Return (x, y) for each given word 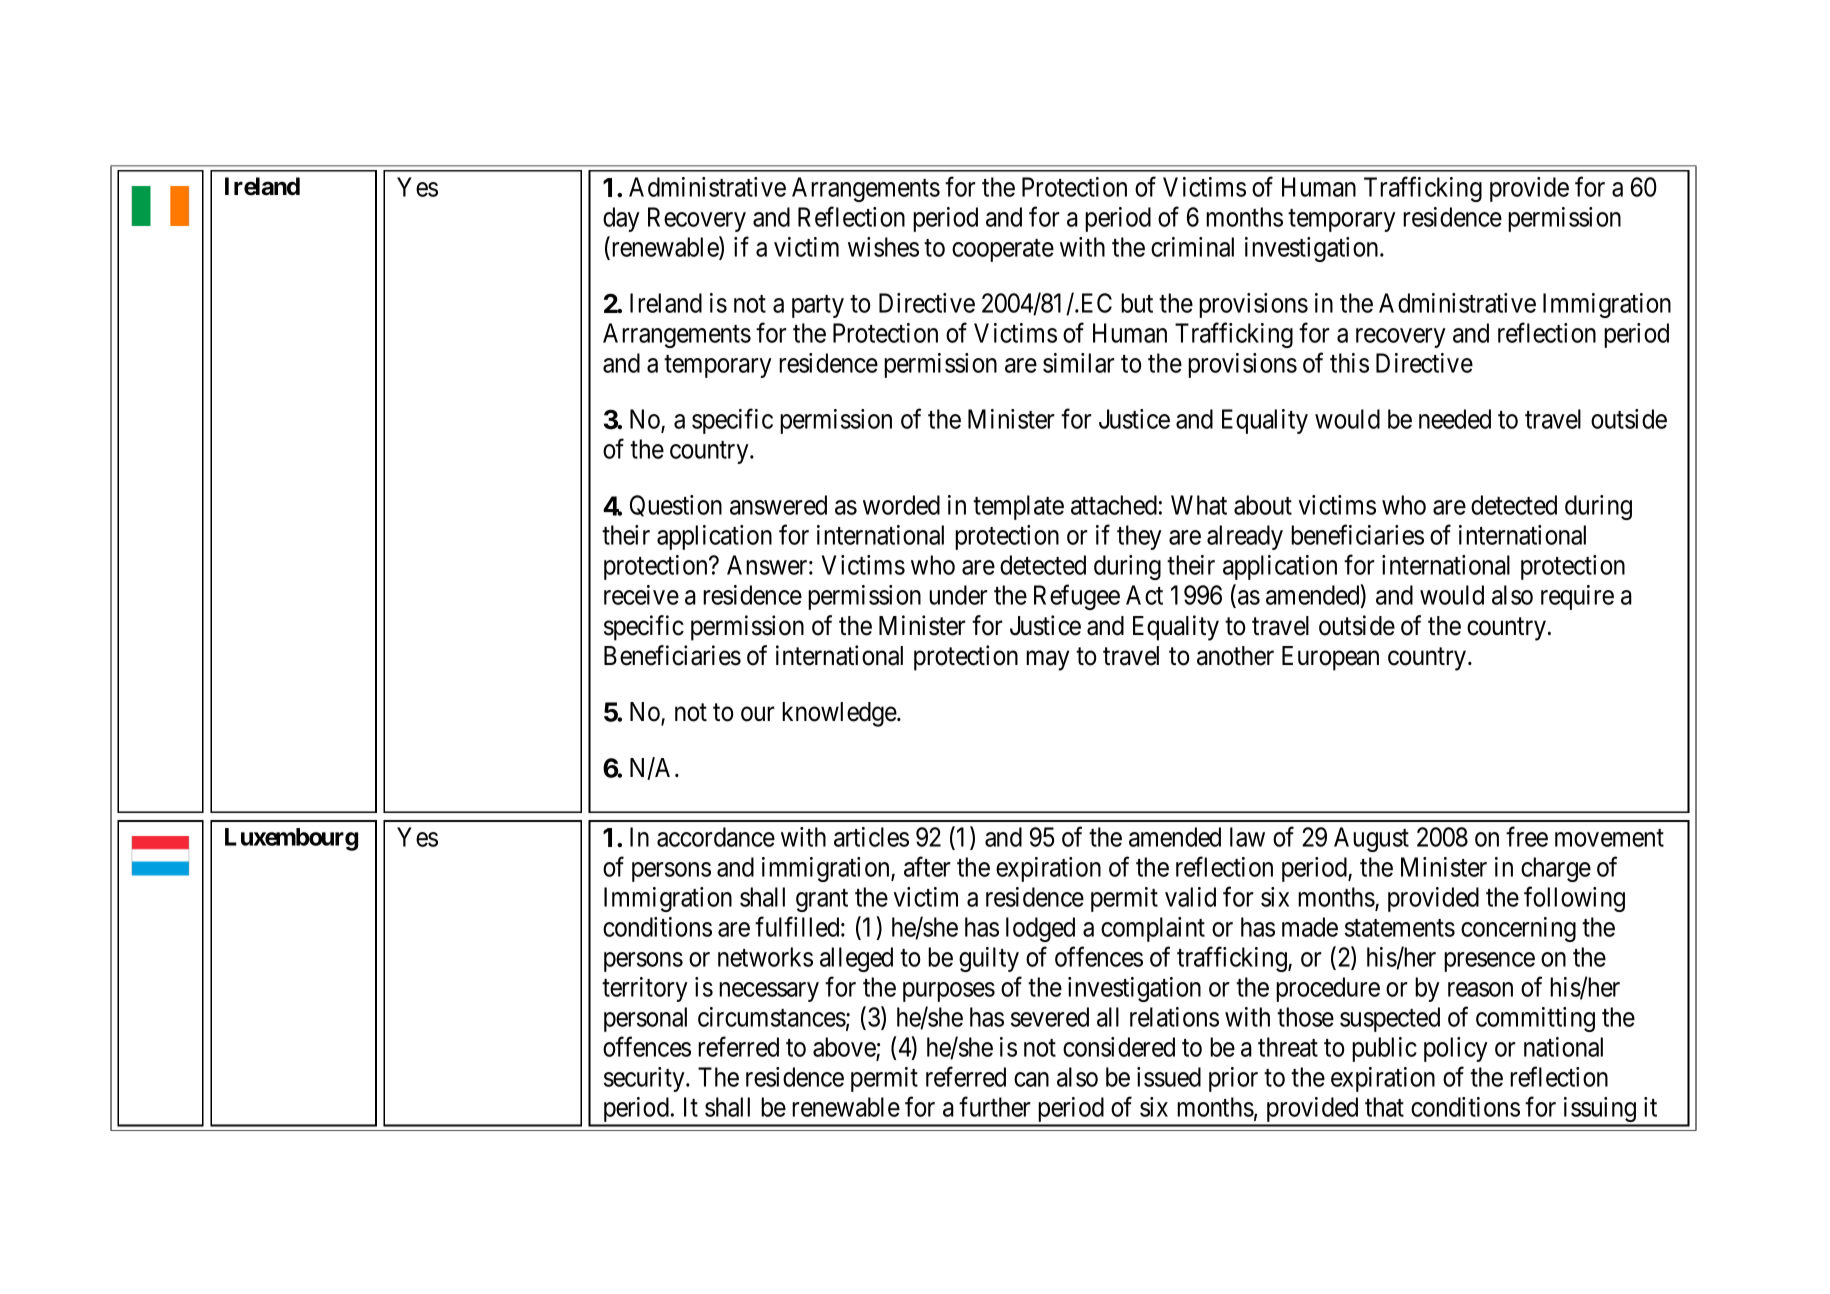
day (621, 219)
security (645, 1079)
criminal (1192, 247)
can (1031, 1079)
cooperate (1003, 250)
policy (1456, 1049)
